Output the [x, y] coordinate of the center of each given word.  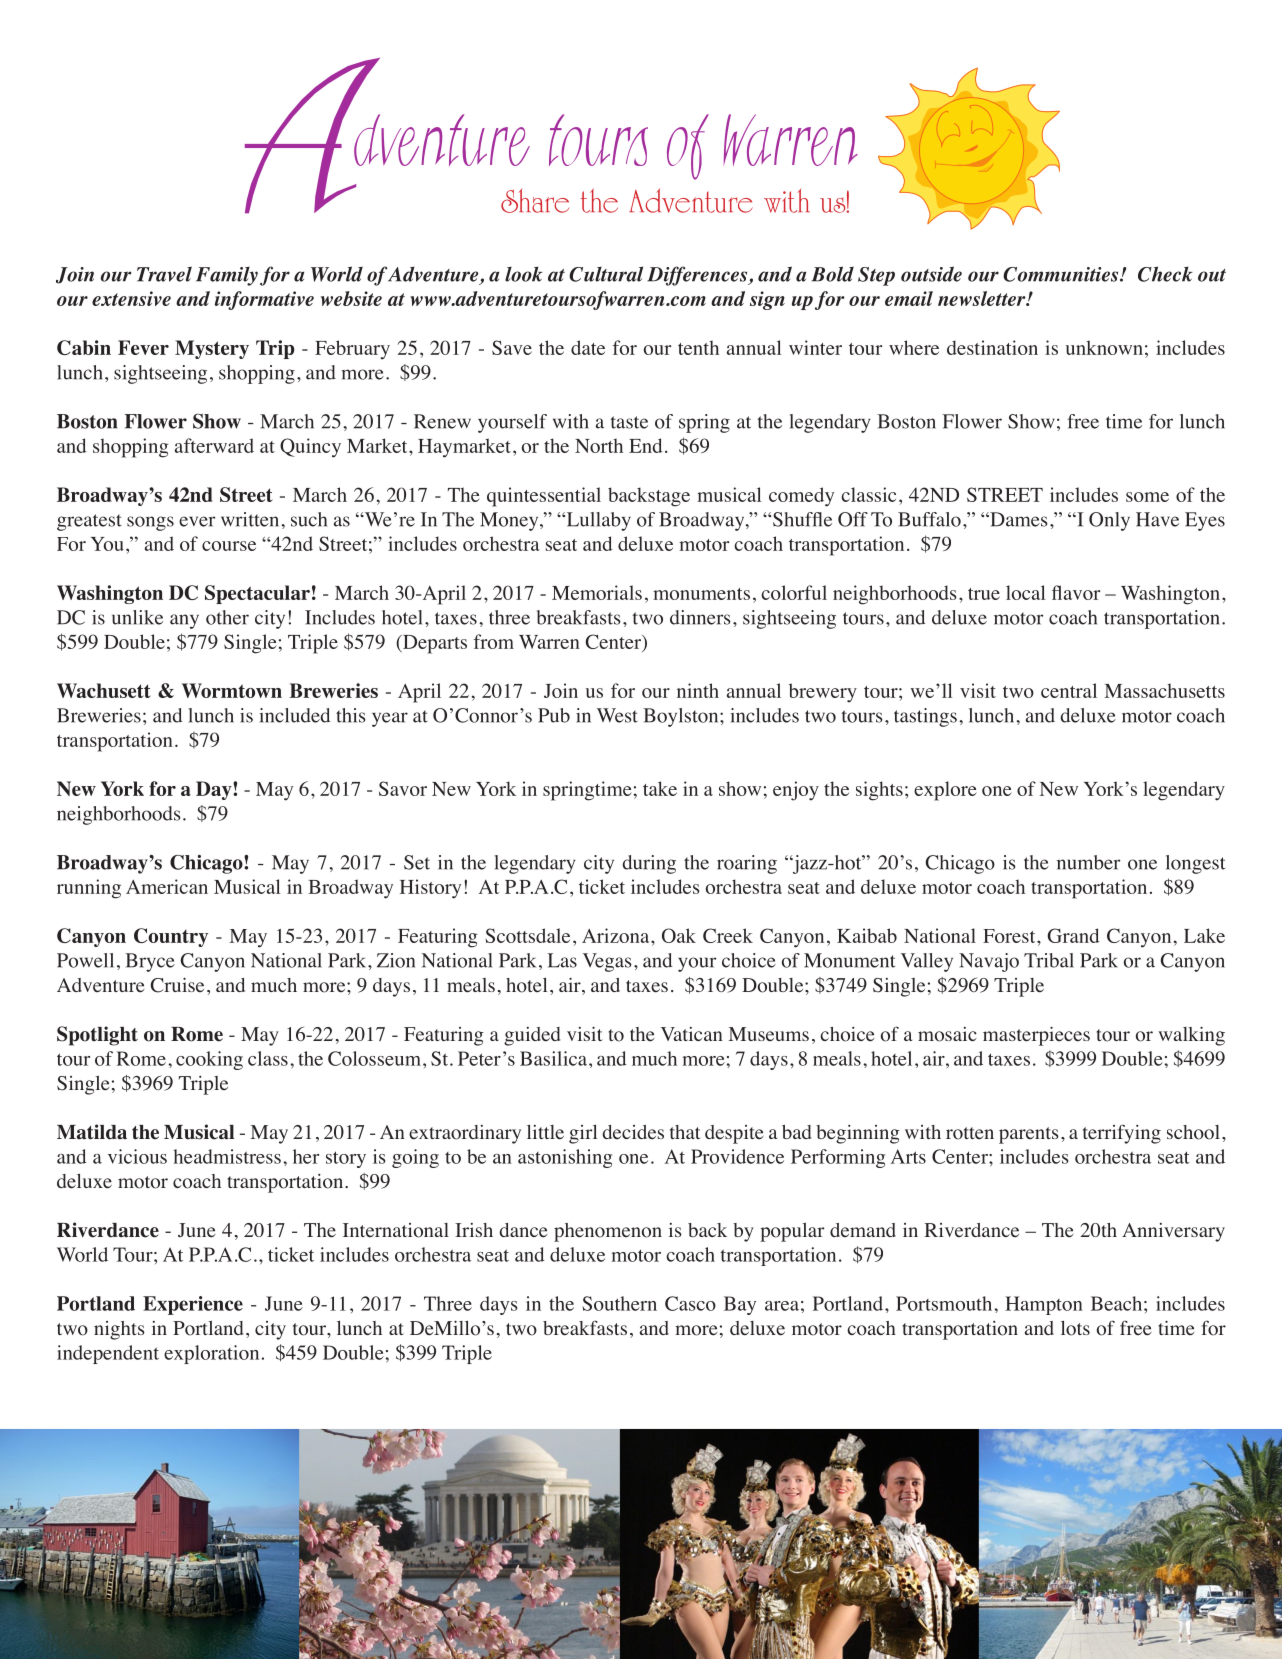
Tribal [1049, 960]
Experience [193, 1305]
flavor [1076, 592]
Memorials [597, 592]
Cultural [606, 274]
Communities [1062, 274]
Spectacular [257, 594]
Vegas [607, 962]
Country [171, 937]
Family [227, 276]
